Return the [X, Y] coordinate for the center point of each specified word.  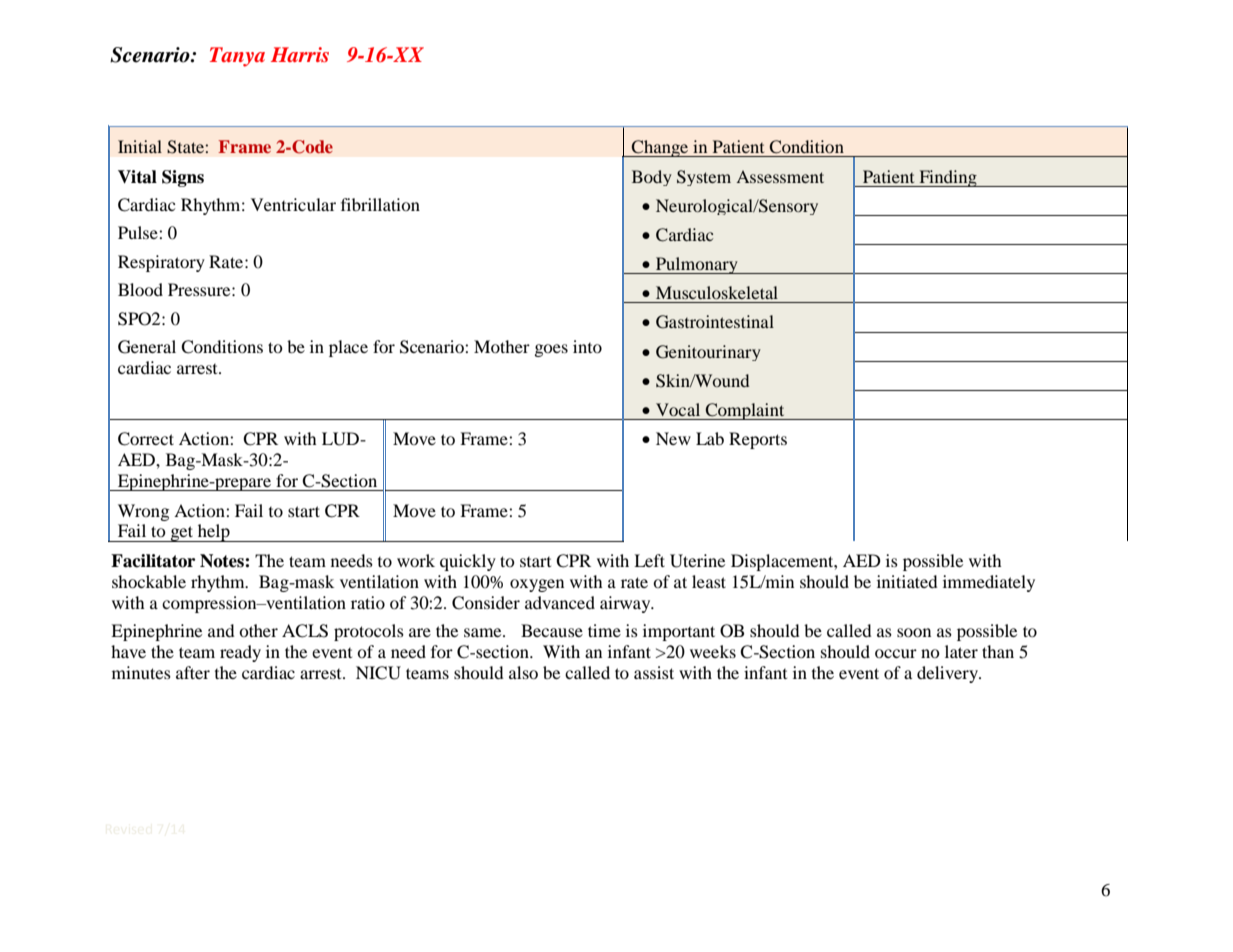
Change [660, 148]
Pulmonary [697, 265]
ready [240, 653]
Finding [948, 178]
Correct [146, 439]
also [523, 672]
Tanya [237, 57]
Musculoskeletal [717, 292]
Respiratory [161, 263]
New [673, 438]
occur [896, 653]
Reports [758, 440]
